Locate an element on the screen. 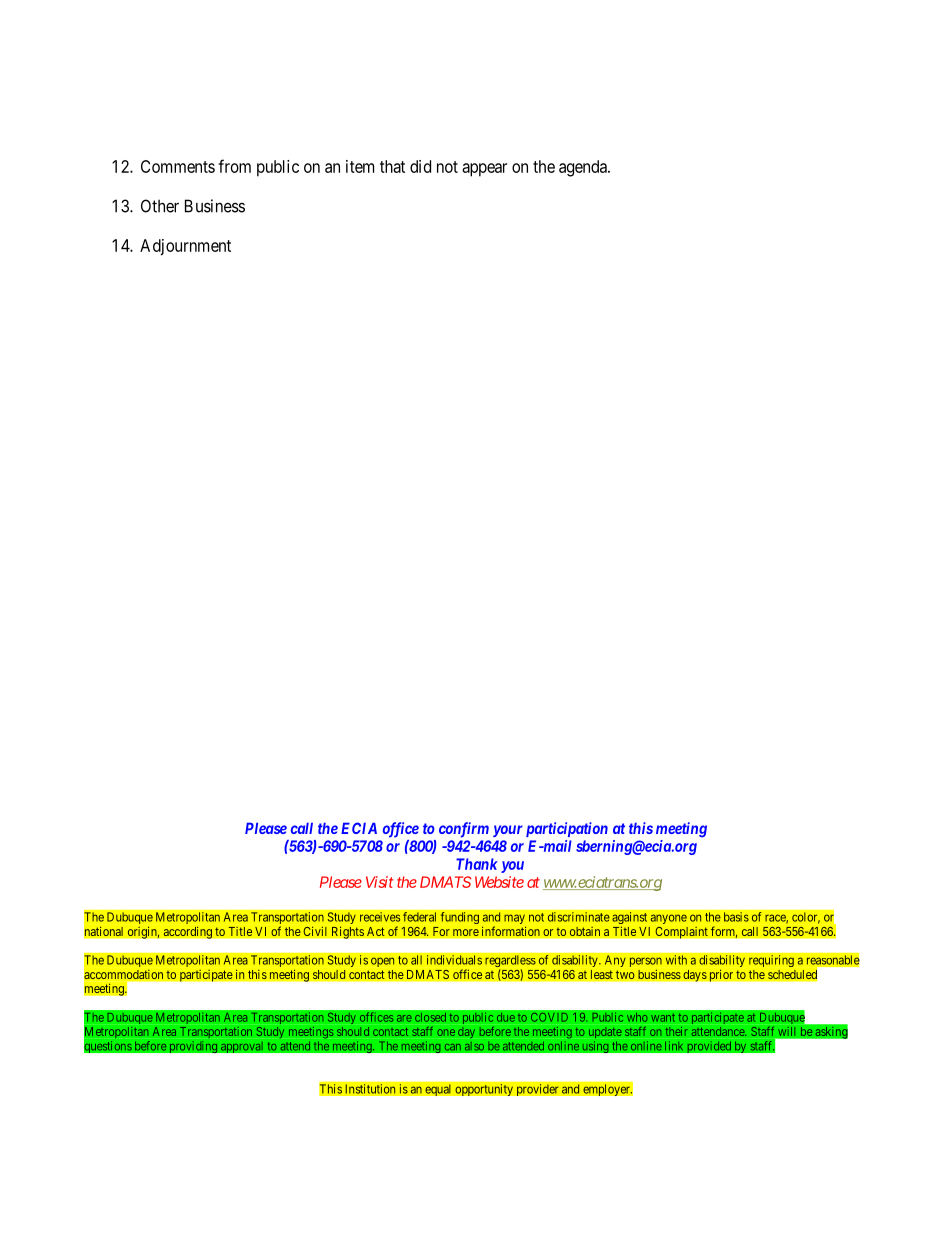  due is located at coordinates (506, 1017).
